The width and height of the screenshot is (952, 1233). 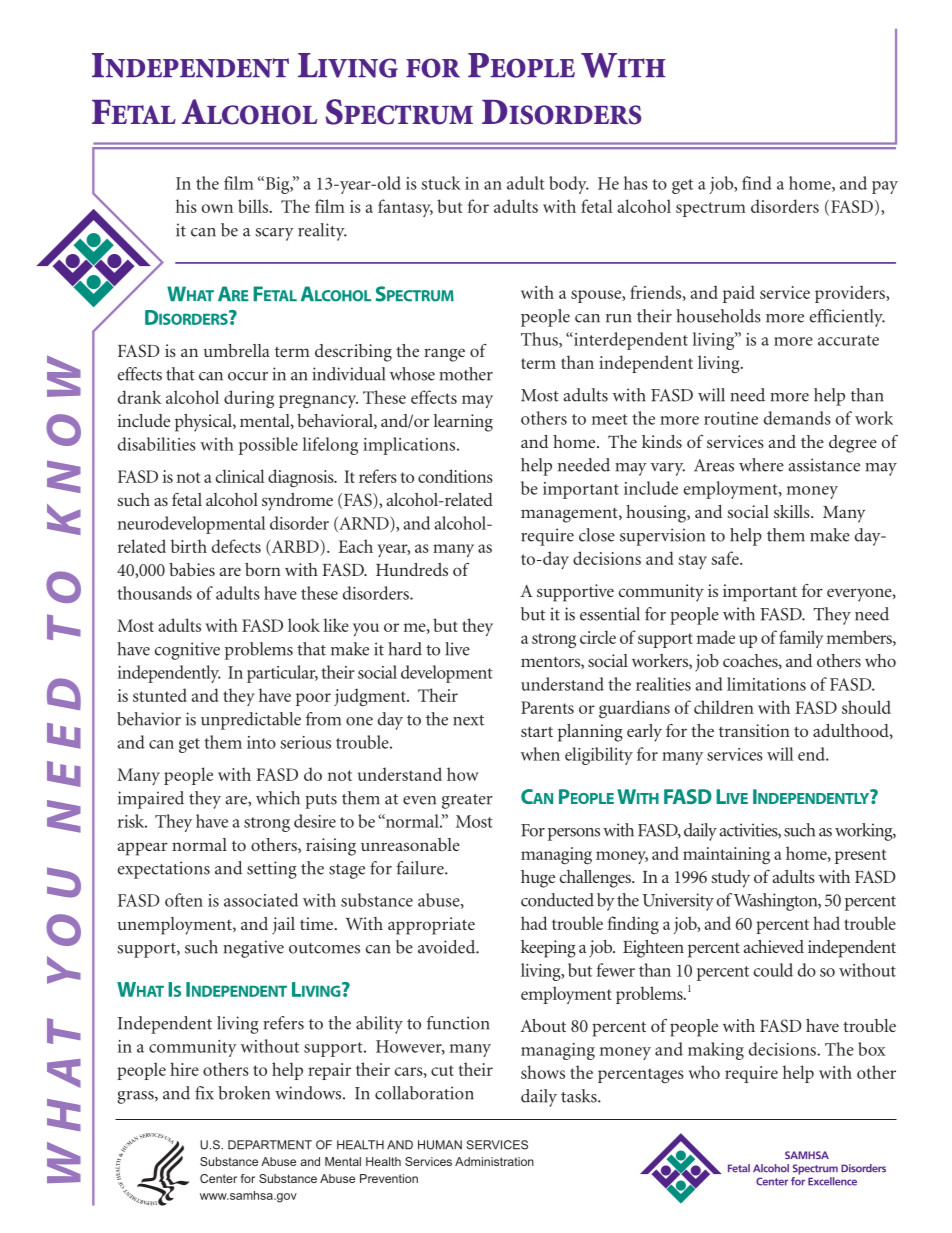 What do you see at coordinates (547, 707) in the screenshot?
I see `Parents` at bounding box center [547, 707].
